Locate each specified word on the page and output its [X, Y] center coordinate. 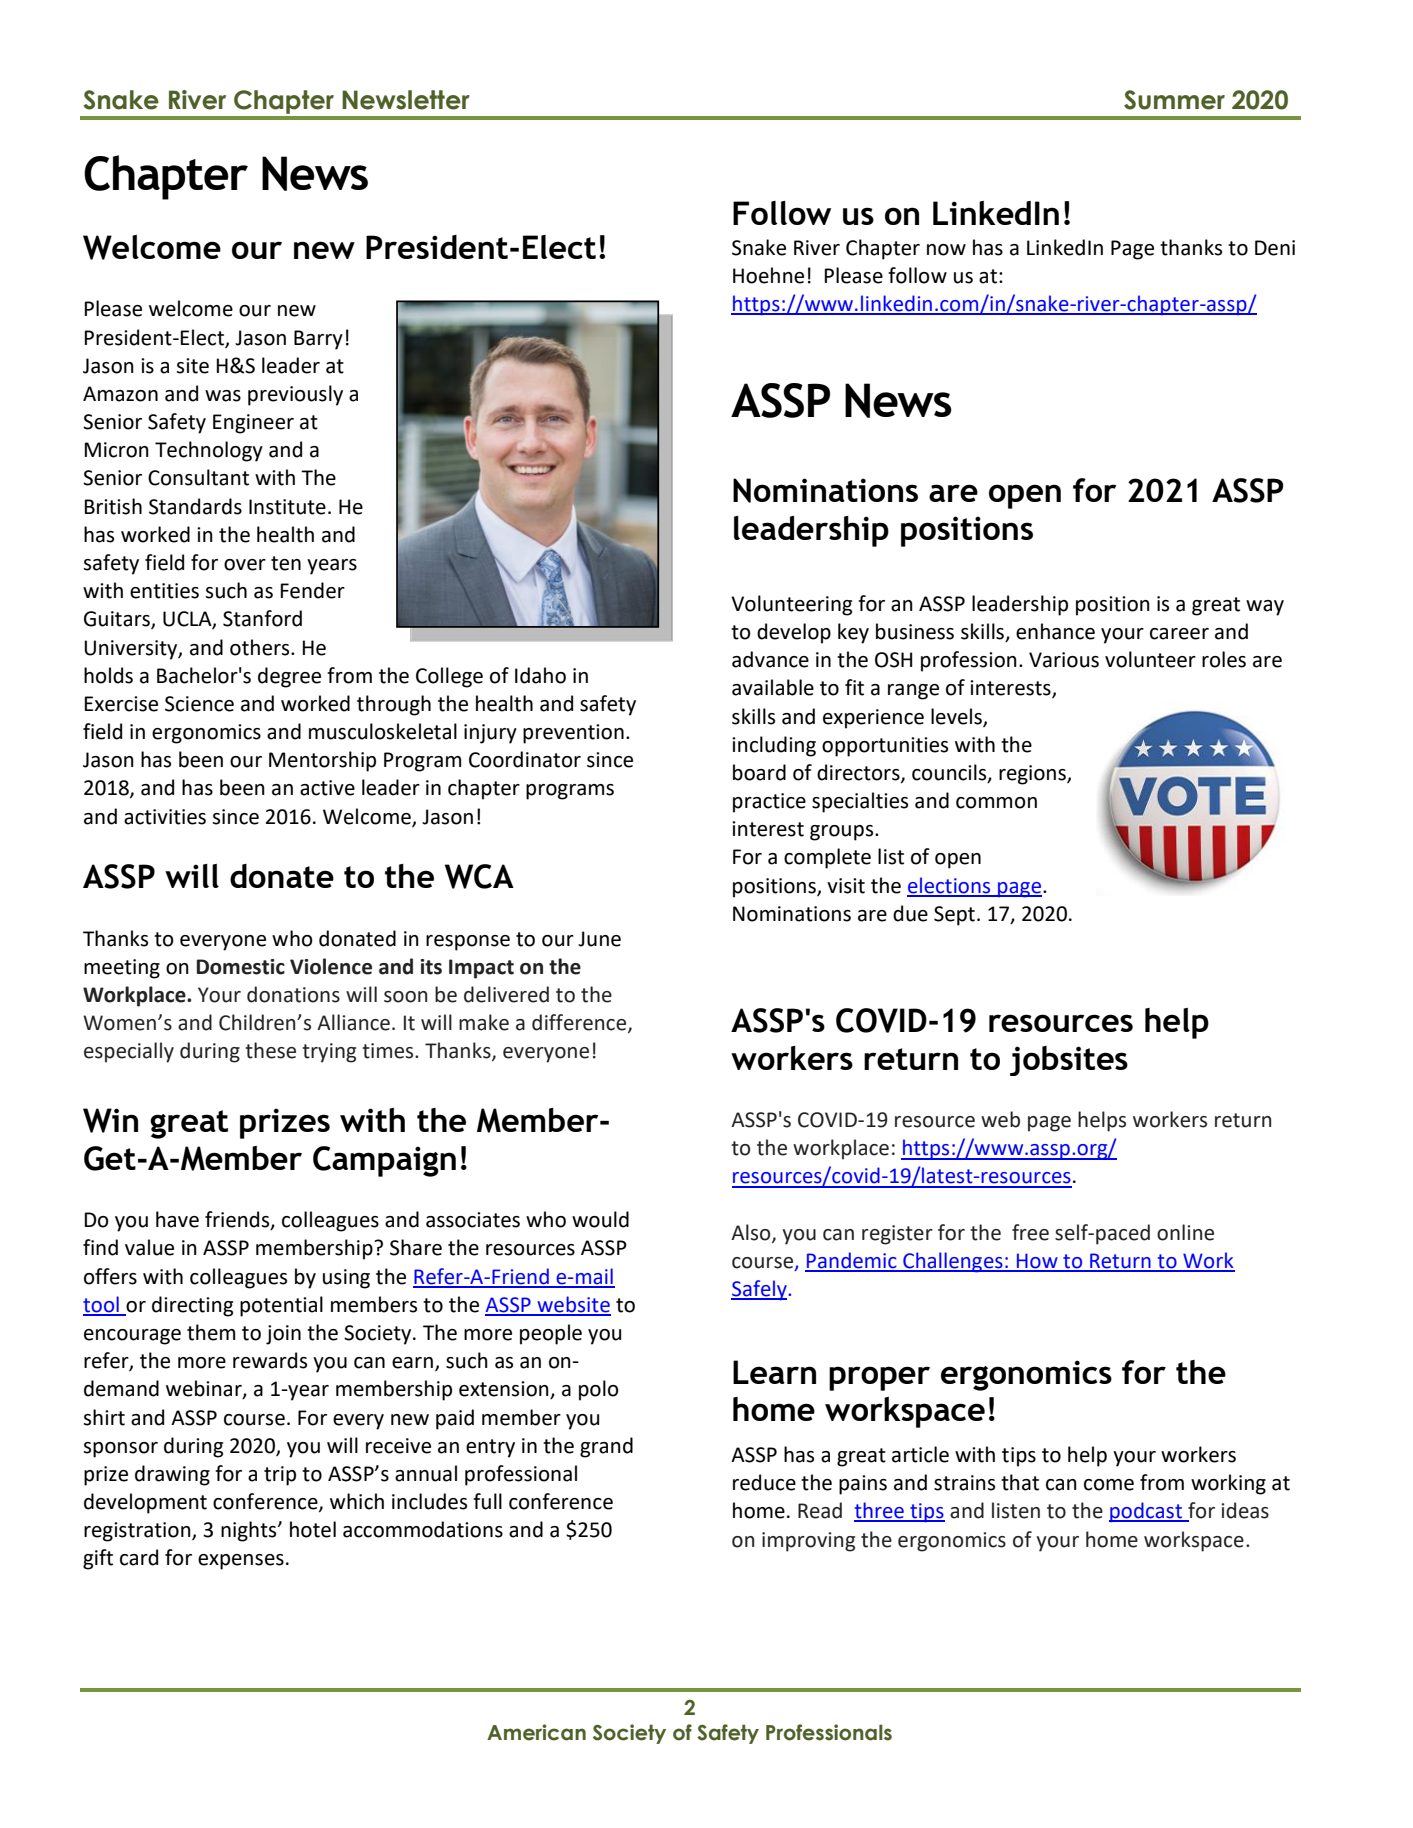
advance [770, 659]
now [946, 250]
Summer [1174, 100]
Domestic [241, 967]
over [245, 565]
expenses [241, 1562]
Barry [318, 340]
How [1037, 1262]
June [599, 939]
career [1179, 634]
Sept [954, 916]
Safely [760, 1290]
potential [281, 1306]
